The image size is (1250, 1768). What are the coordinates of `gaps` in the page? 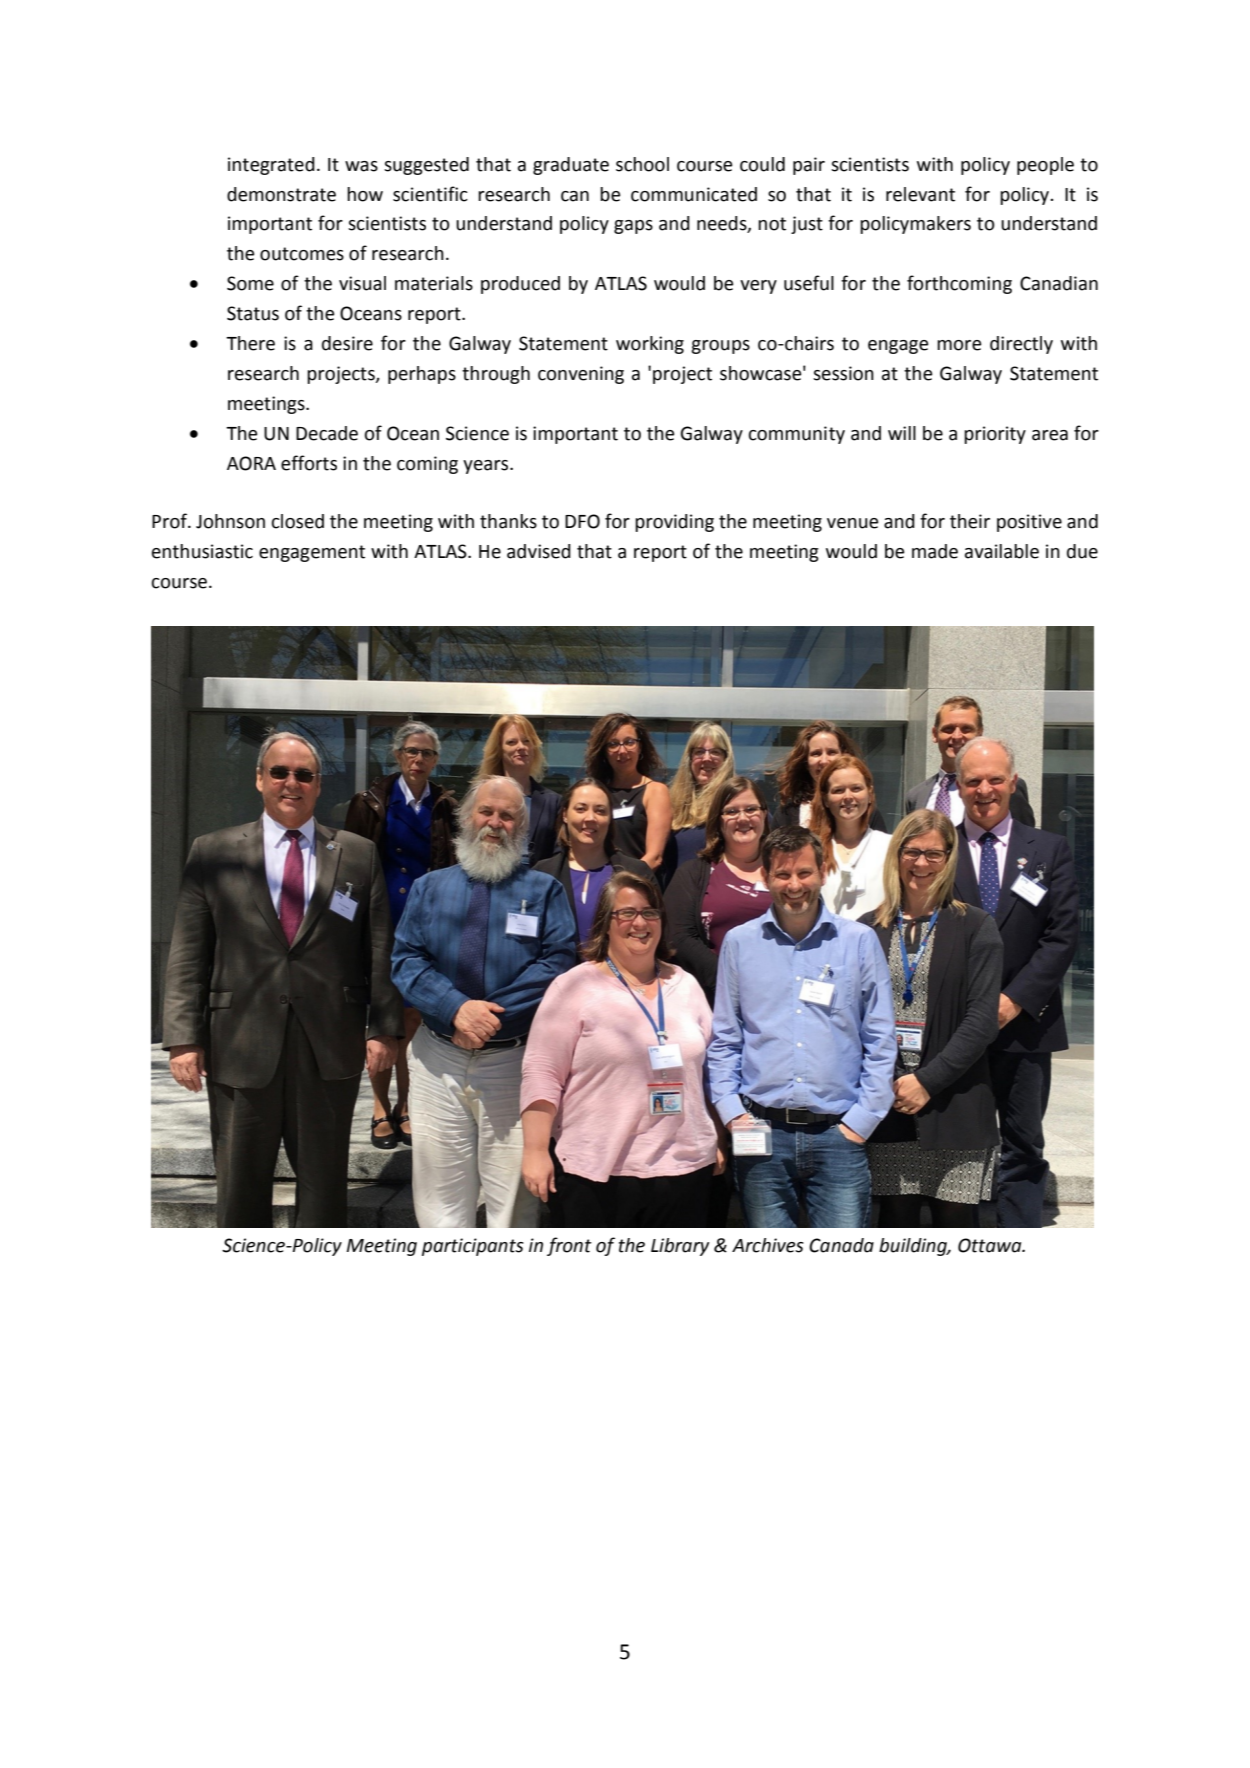 It's located at (633, 227).
